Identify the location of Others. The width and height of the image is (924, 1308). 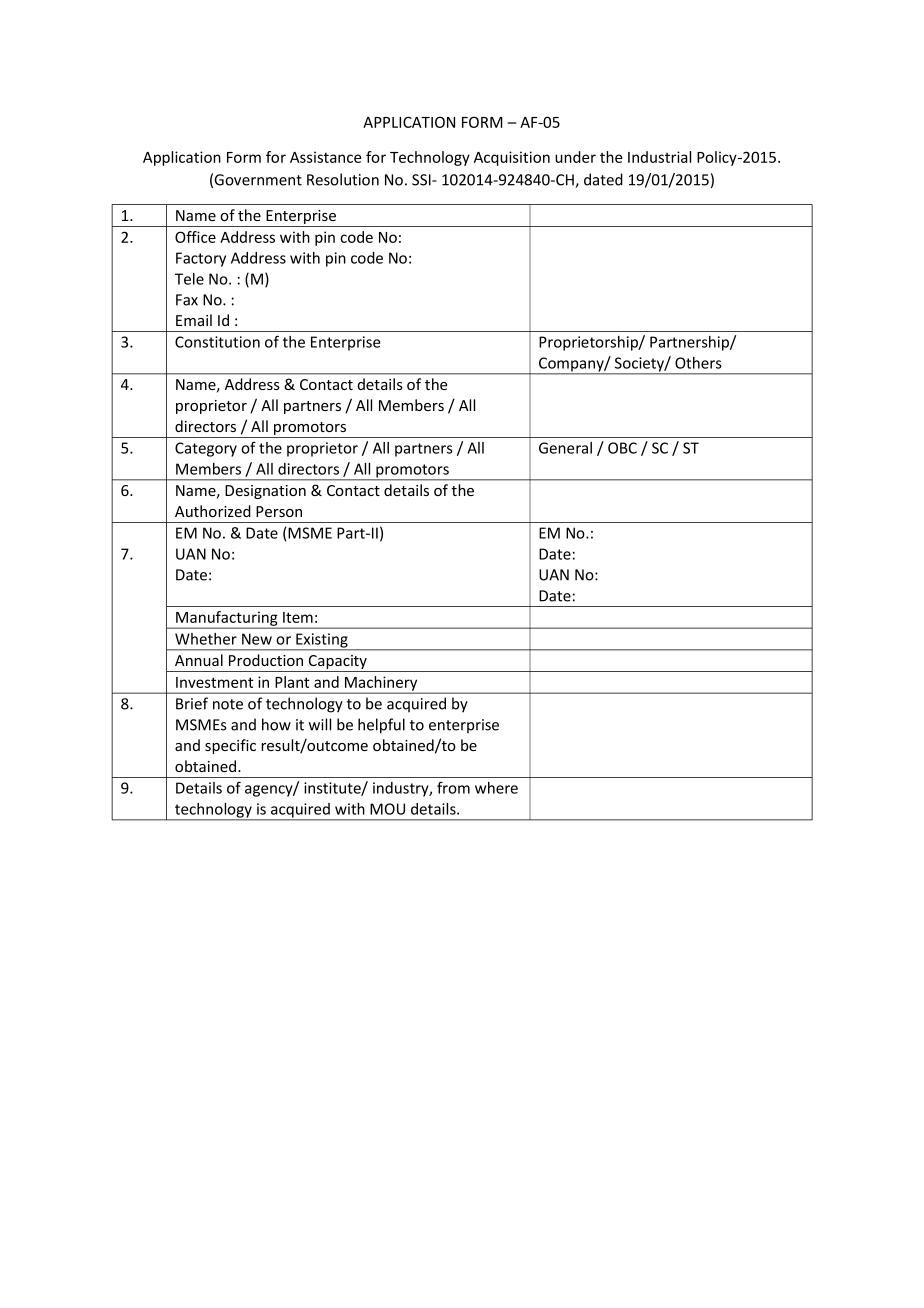
(698, 363).
